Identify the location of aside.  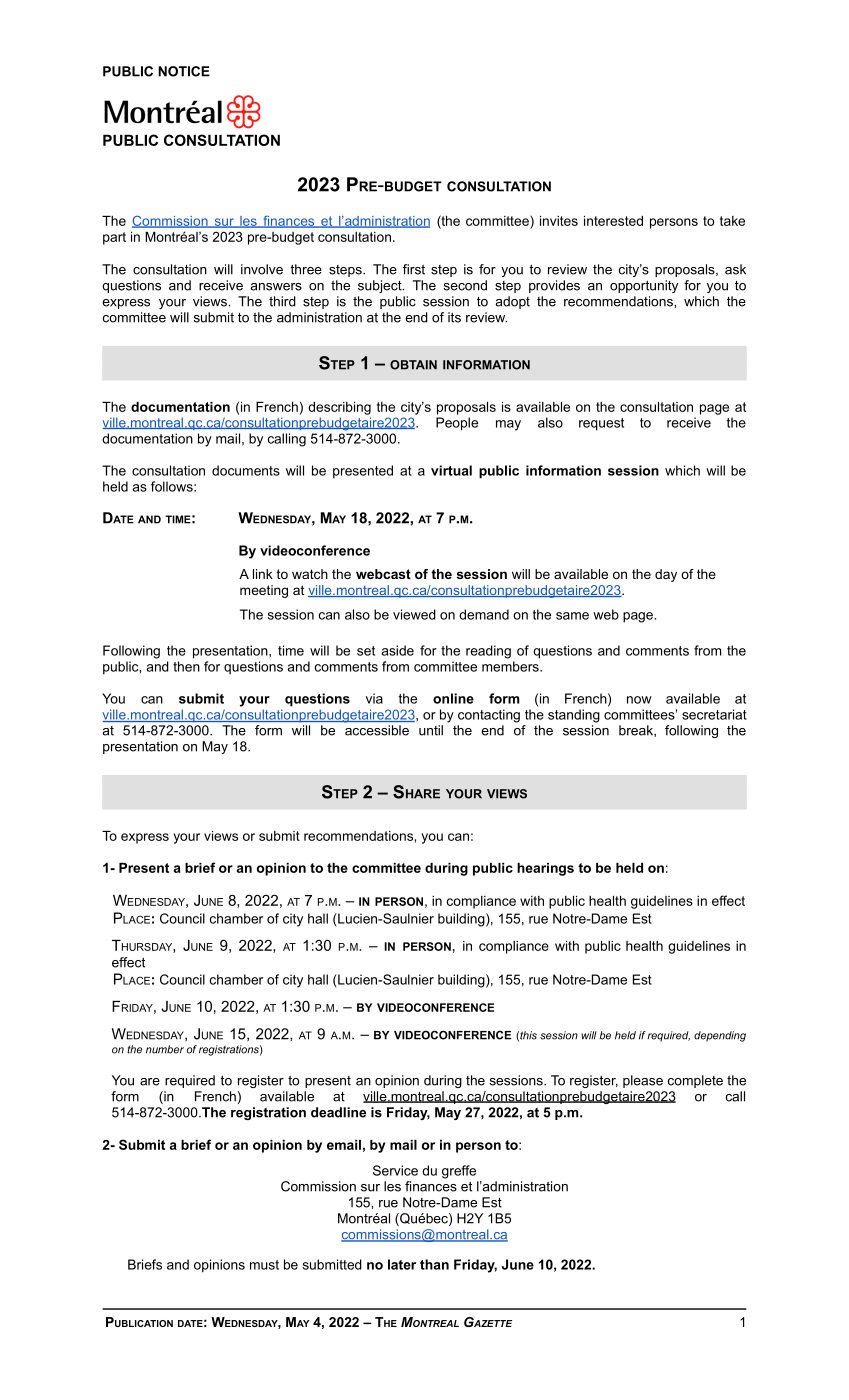
(398, 650).
